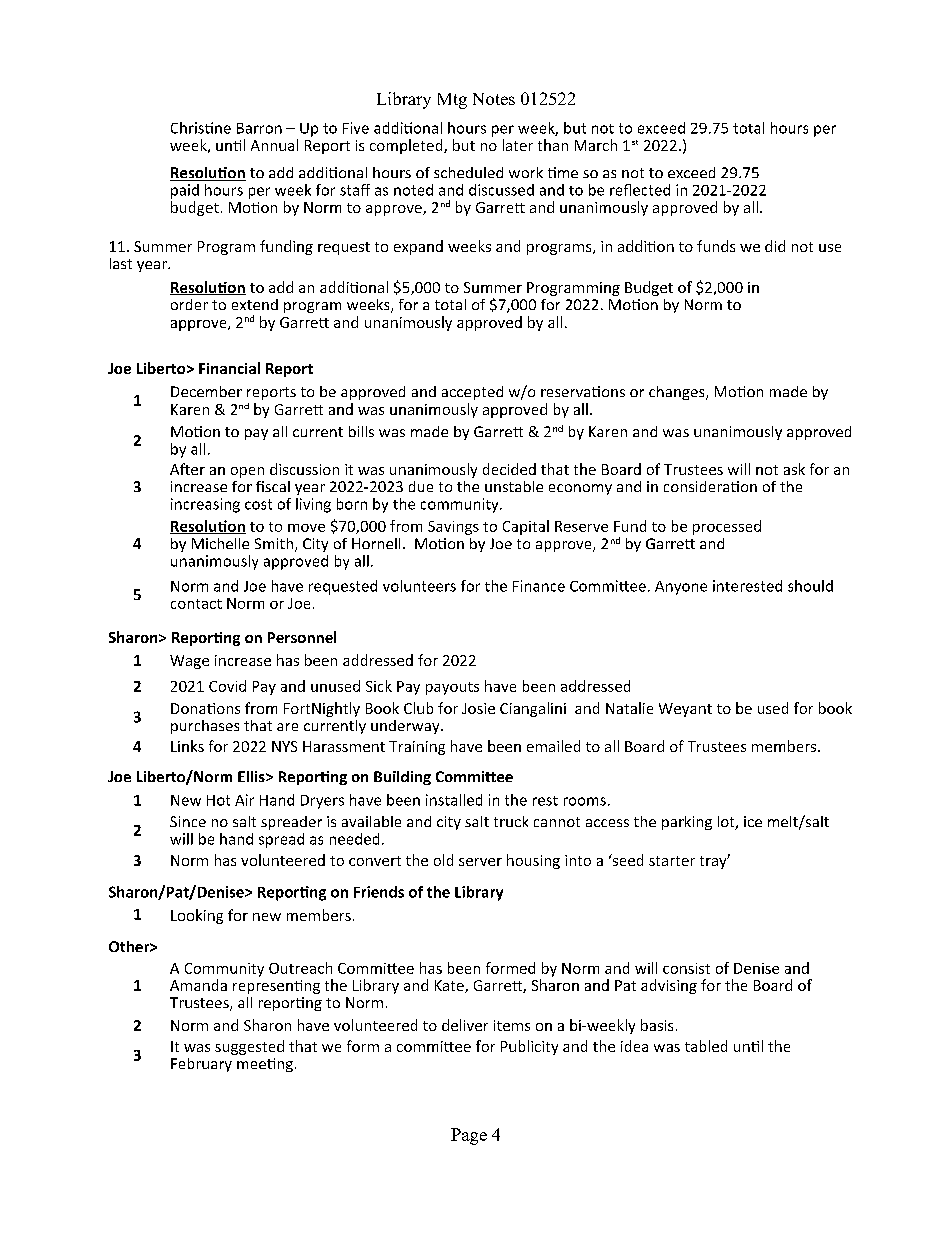 Image resolution: width=952 pixels, height=1233 pixels. What do you see at coordinates (509, 469) in the image?
I see `decided` at bounding box center [509, 469].
